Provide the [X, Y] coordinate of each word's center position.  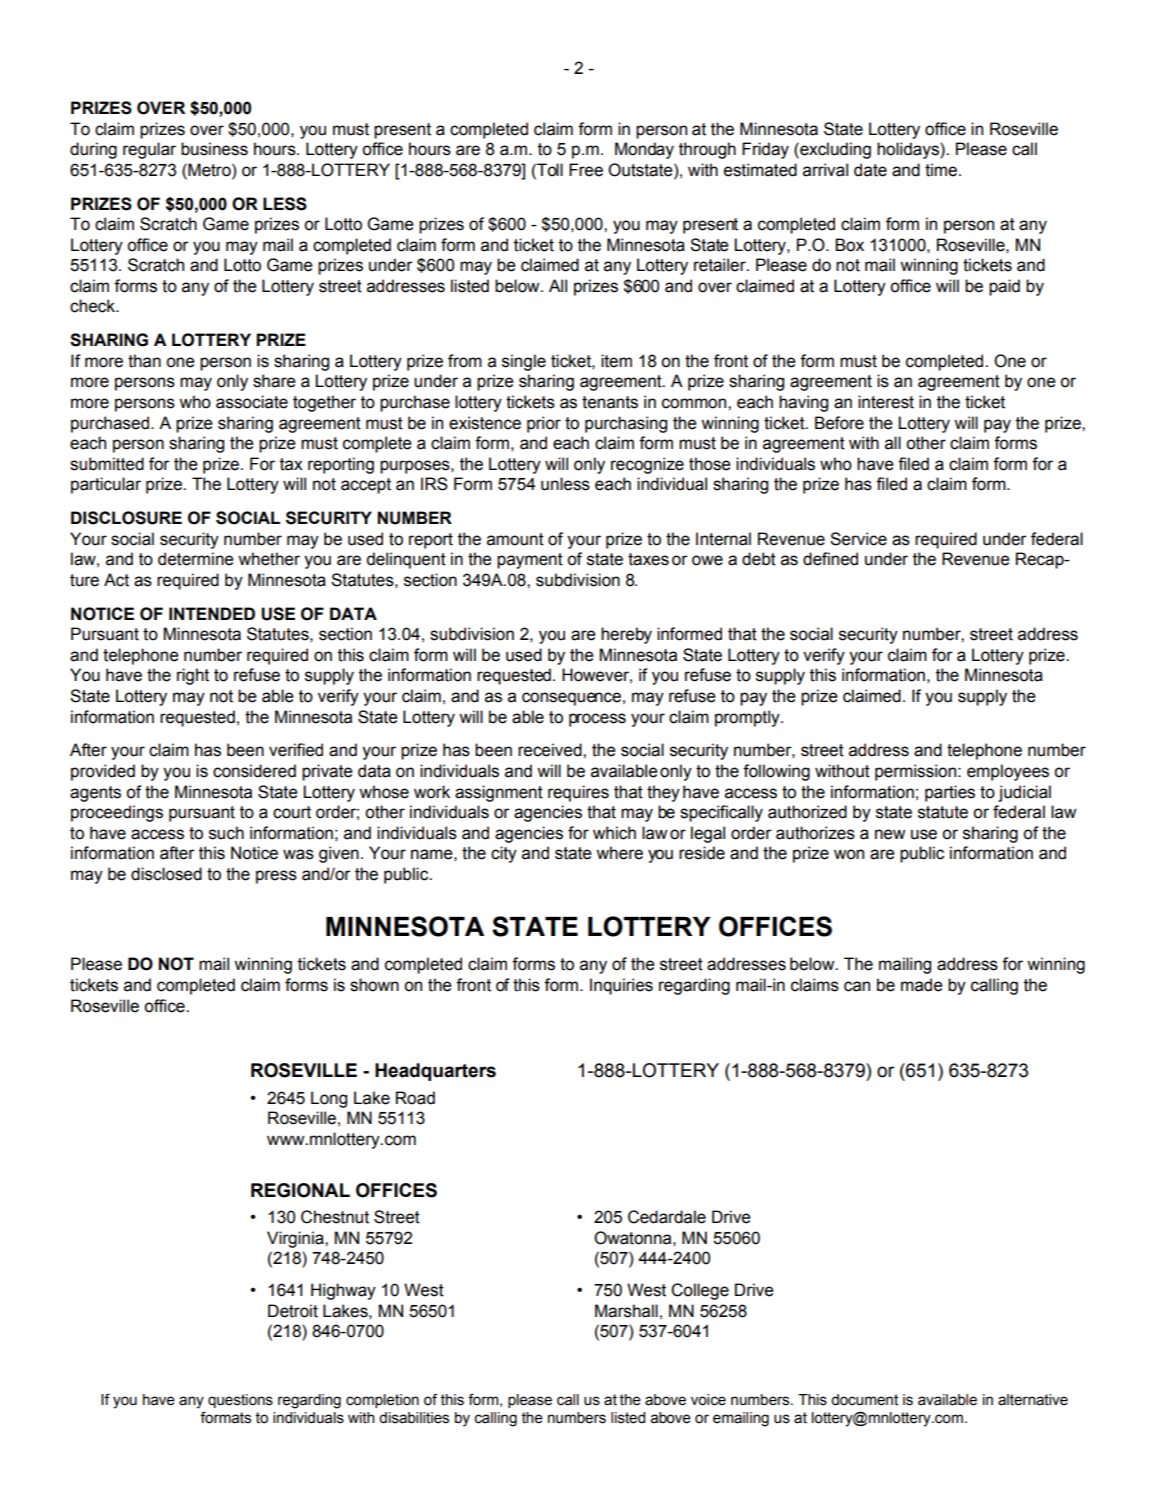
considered [254, 771]
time [942, 170]
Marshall [626, 1311]
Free [586, 170]
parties [950, 793]
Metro [209, 170]
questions [240, 1401]
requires [578, 793]
